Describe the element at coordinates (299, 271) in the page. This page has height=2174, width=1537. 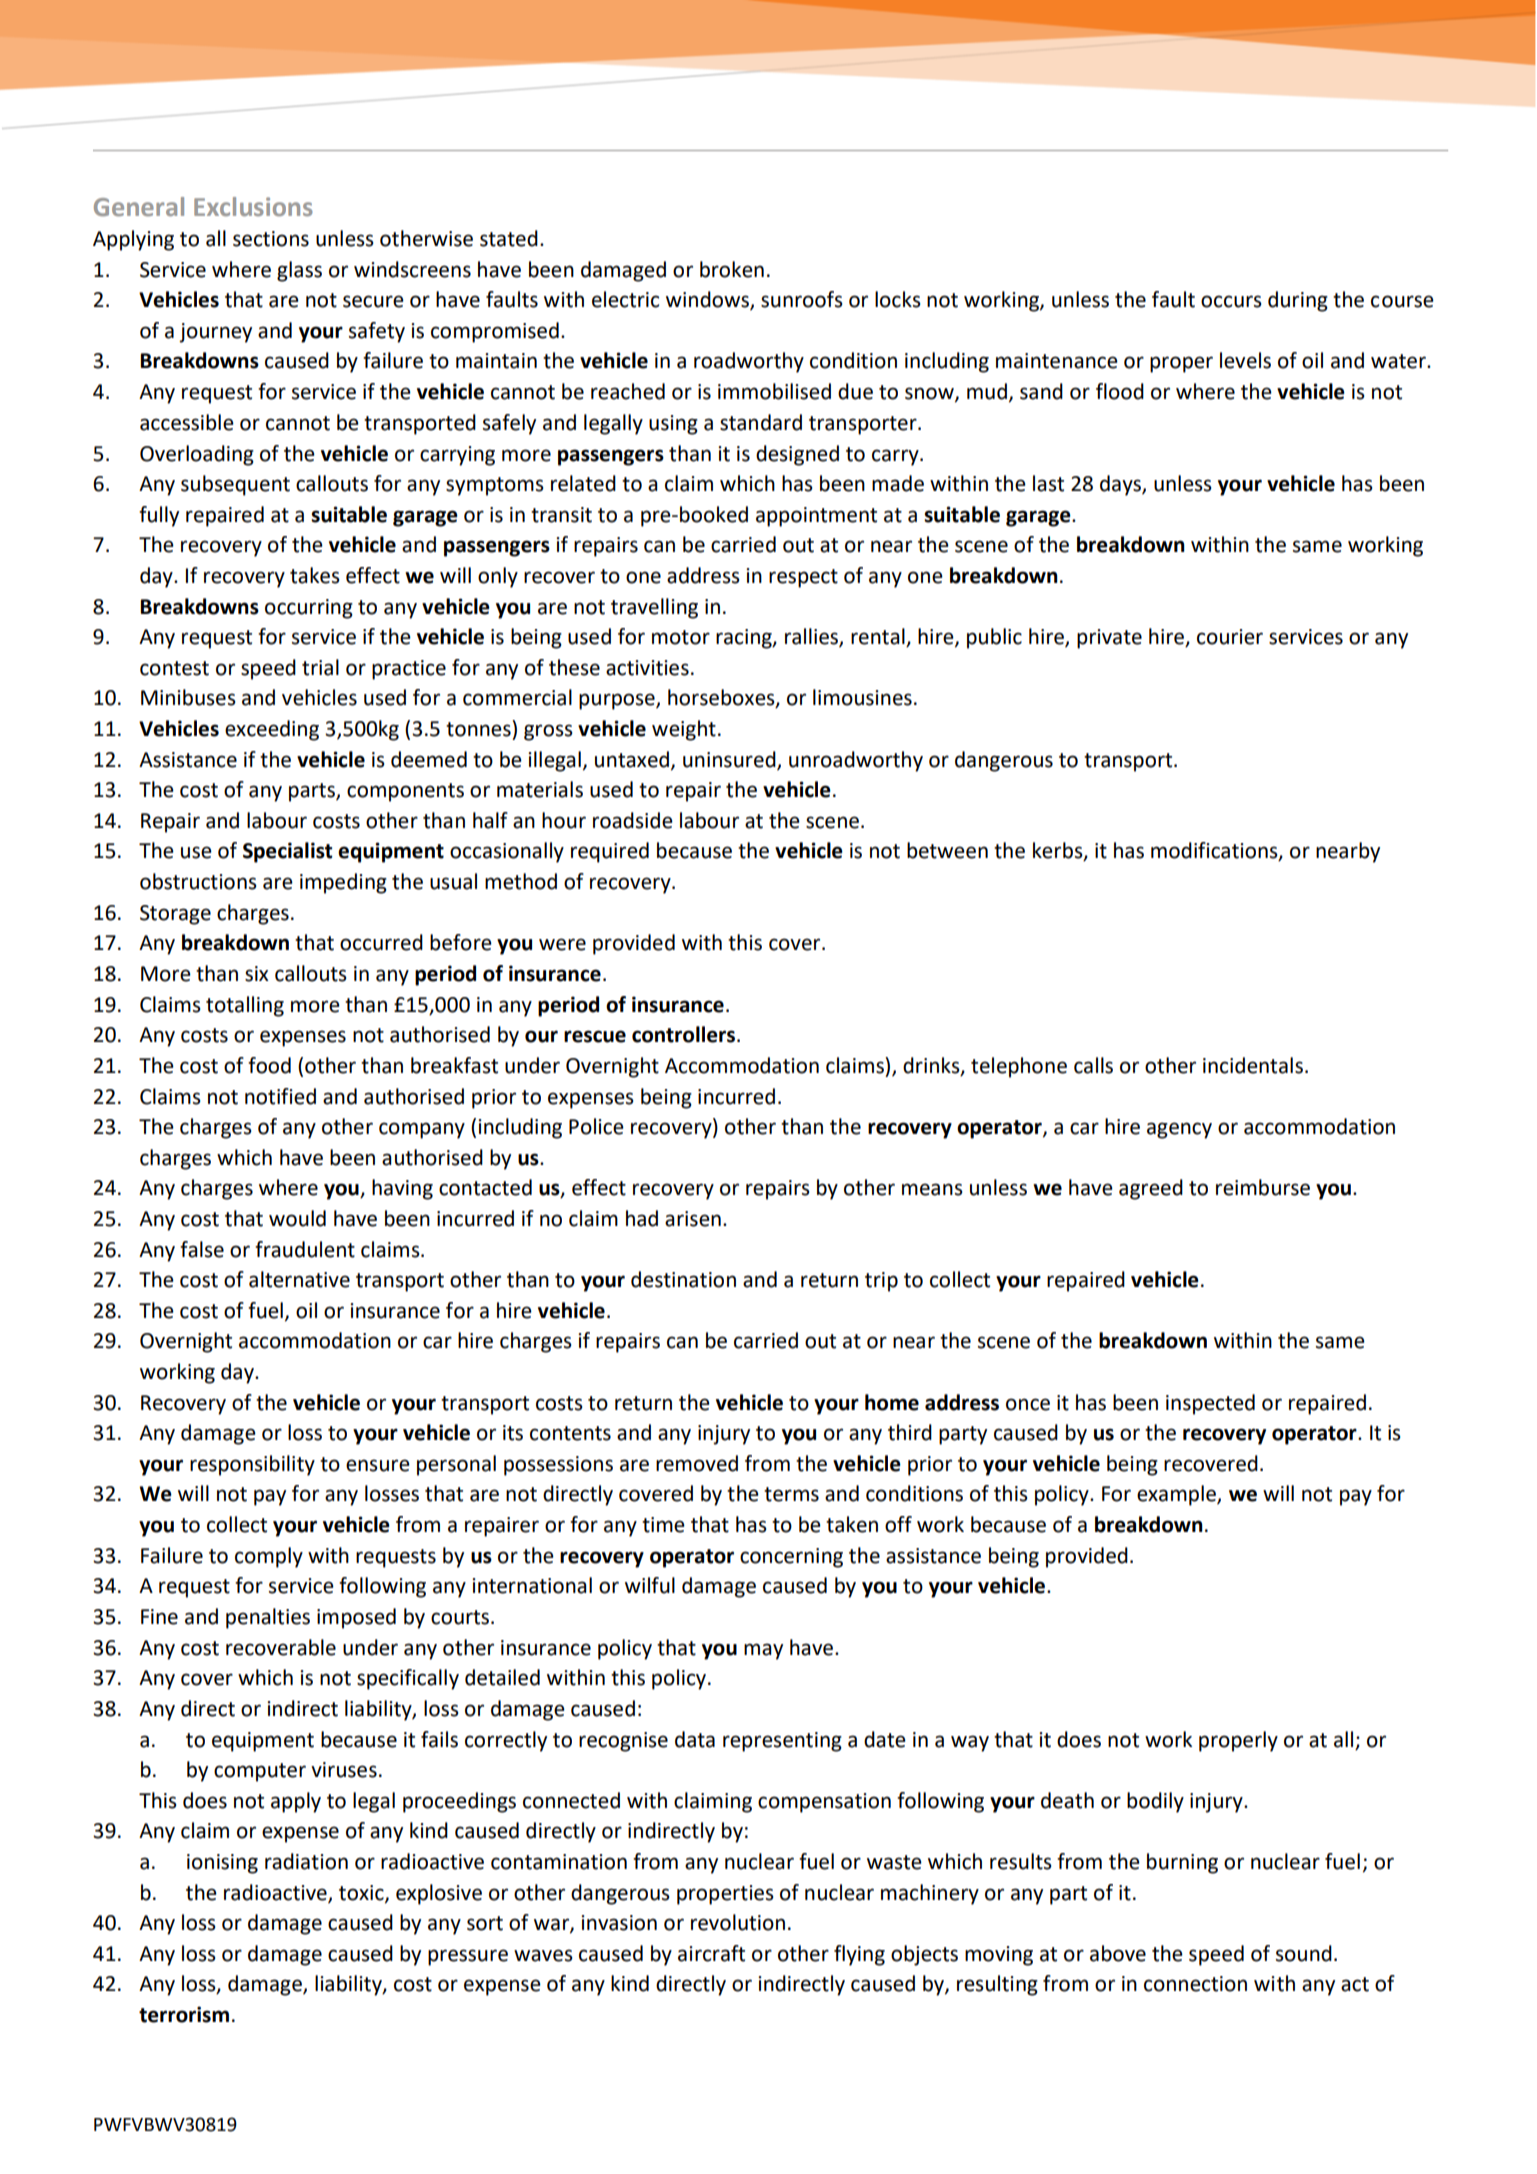
I see `glass` at that location.
